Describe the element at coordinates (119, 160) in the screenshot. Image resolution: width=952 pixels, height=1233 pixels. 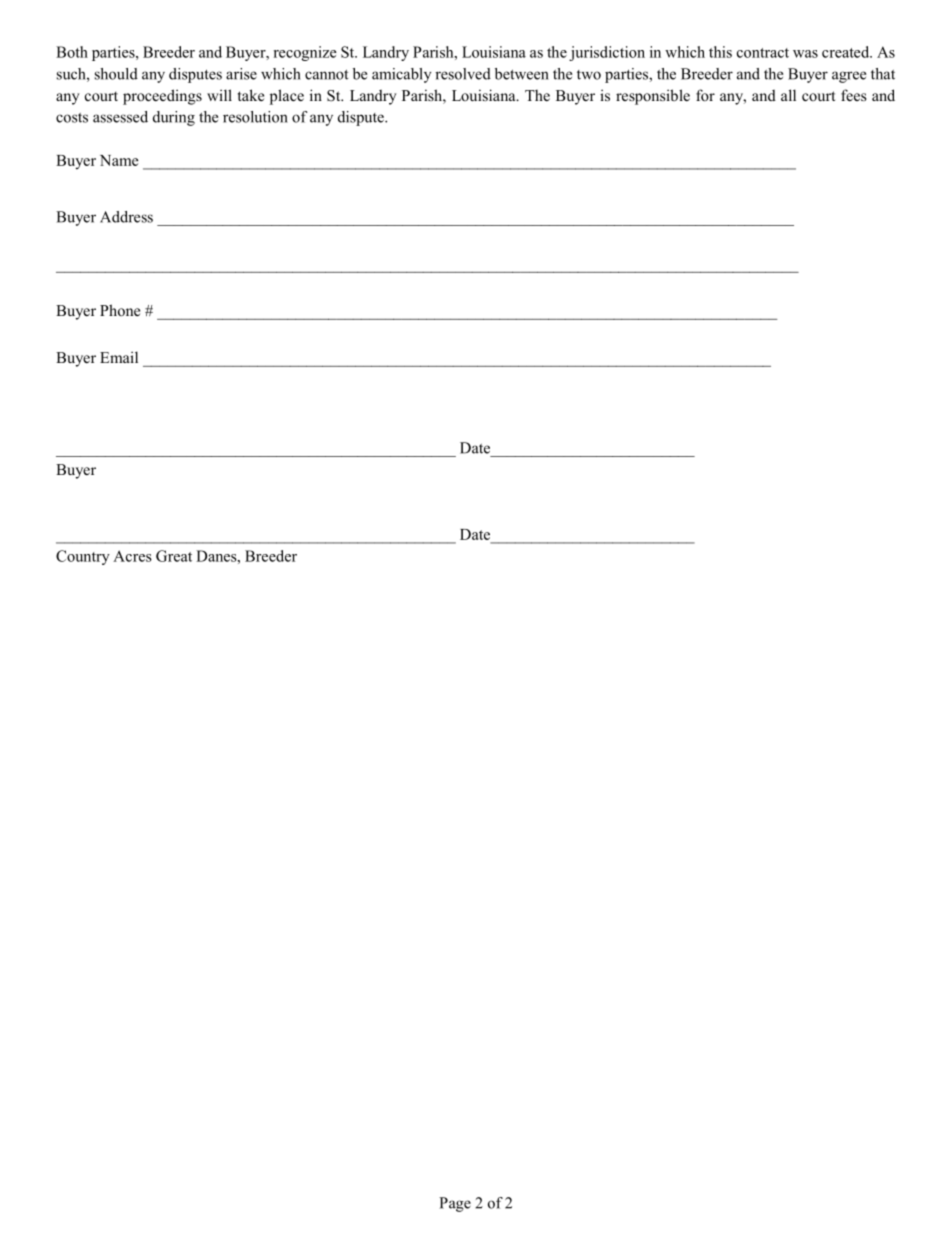
I see `Name` at that location.
